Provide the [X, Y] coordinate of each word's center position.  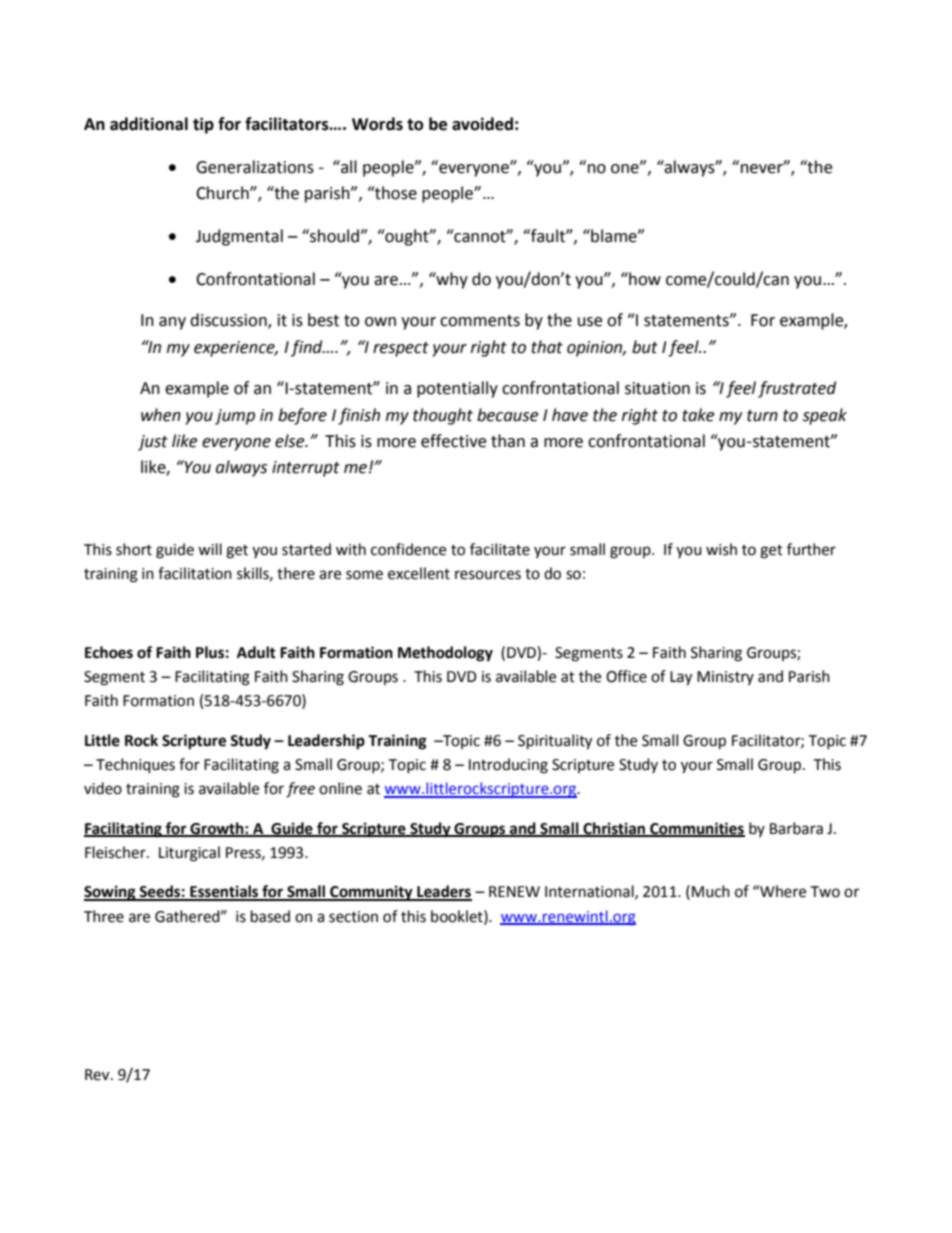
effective [453, 441]
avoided [482, 124]
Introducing [508, 766]
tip [203, 125]
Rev [98, 1075]
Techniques [135, 766]
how [644, 279]
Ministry [725, 678]
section [353, 917]
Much [711, 891]
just [153, 443]
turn [762, 416]
